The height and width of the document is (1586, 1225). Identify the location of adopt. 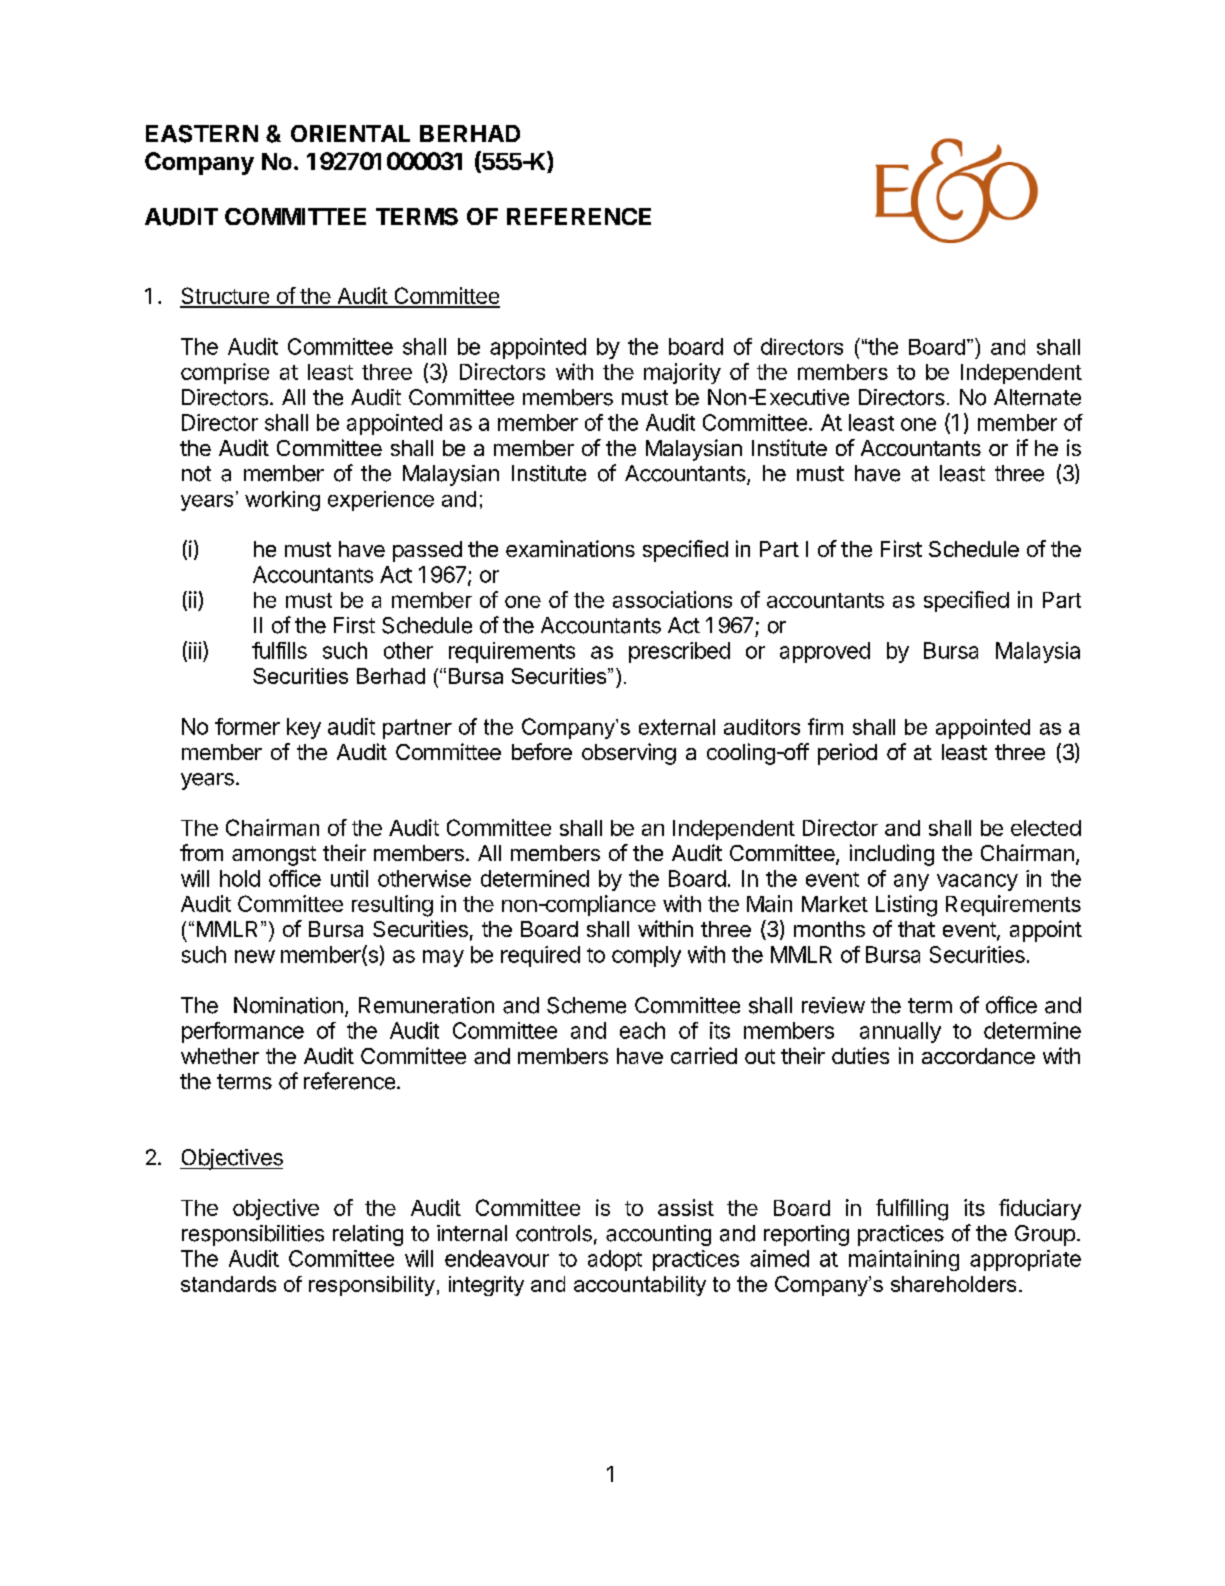
(615, 1260).
